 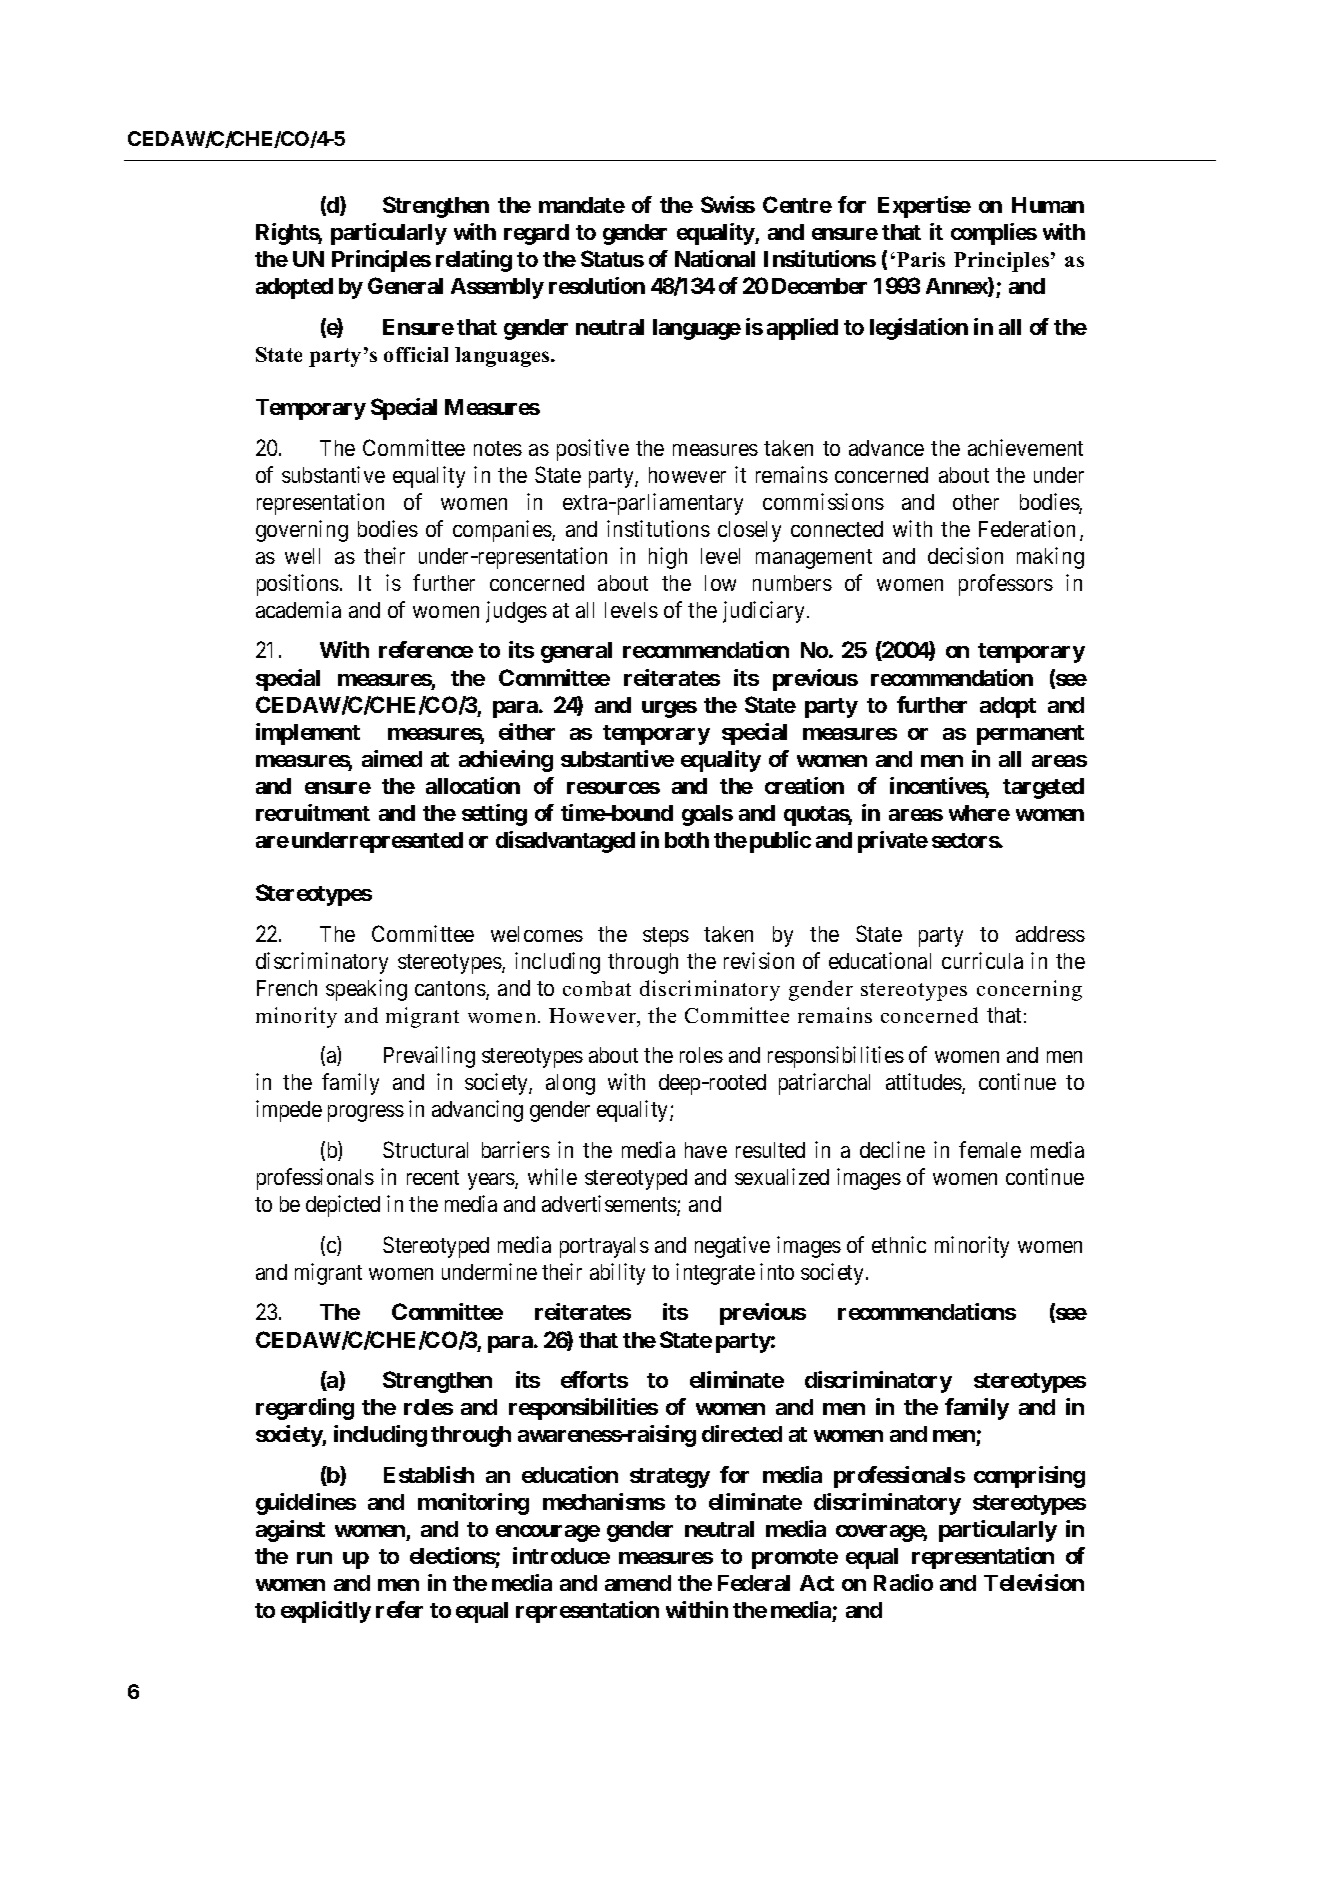 I want to click on Paris, so click(x=921, y=259).
